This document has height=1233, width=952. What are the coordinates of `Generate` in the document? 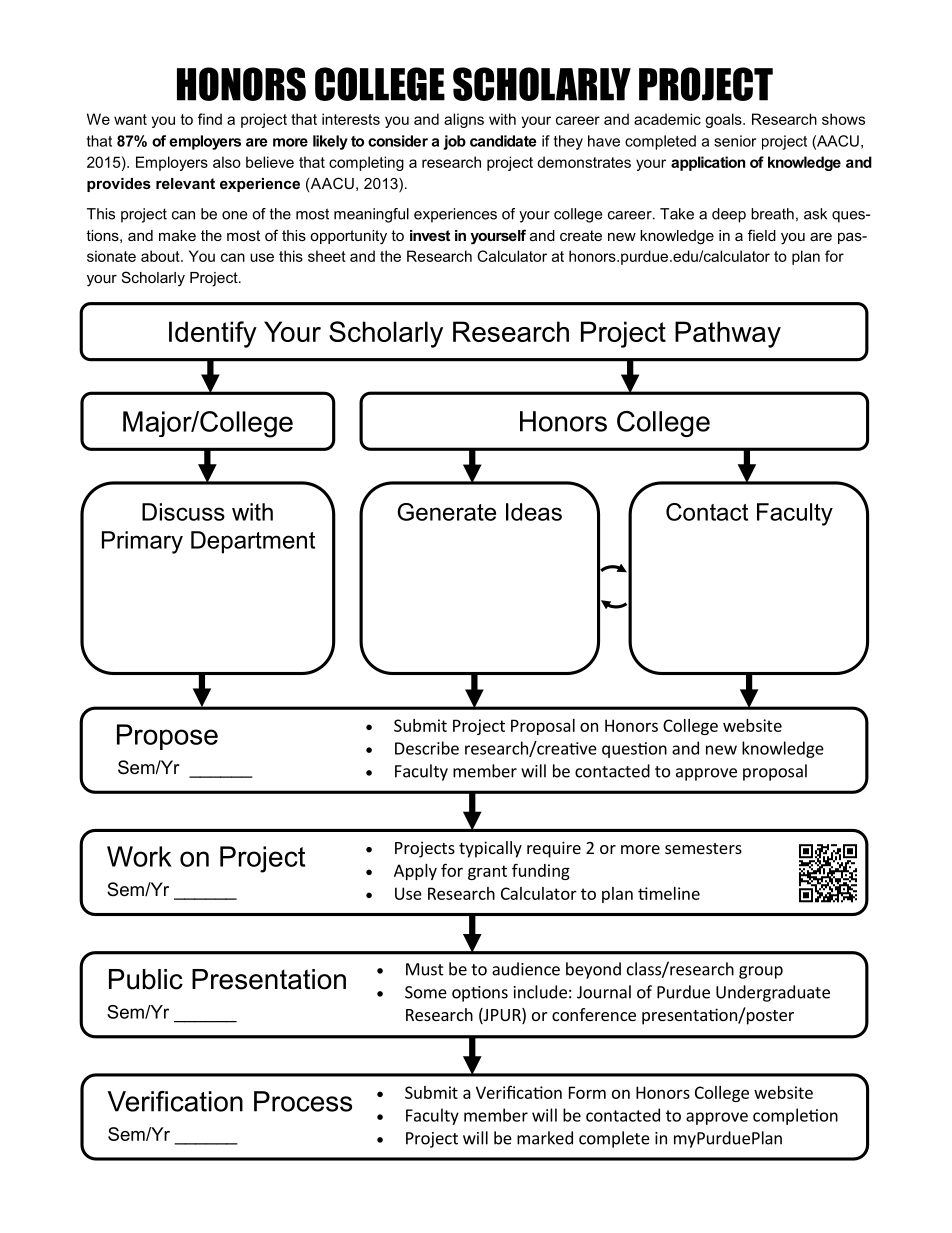 It's located at (446, 512).
